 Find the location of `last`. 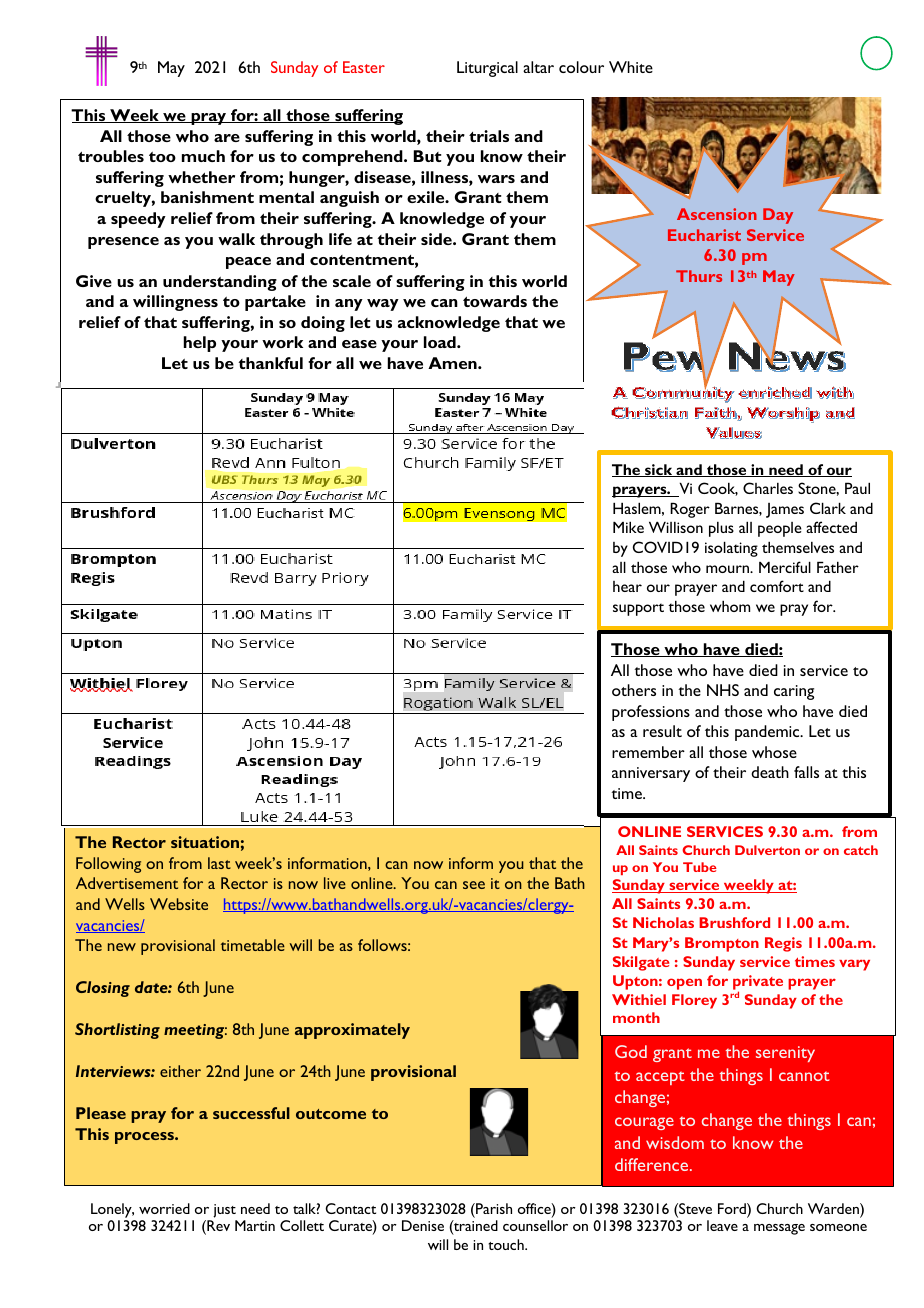

last is located at coordinates (219, 863).
